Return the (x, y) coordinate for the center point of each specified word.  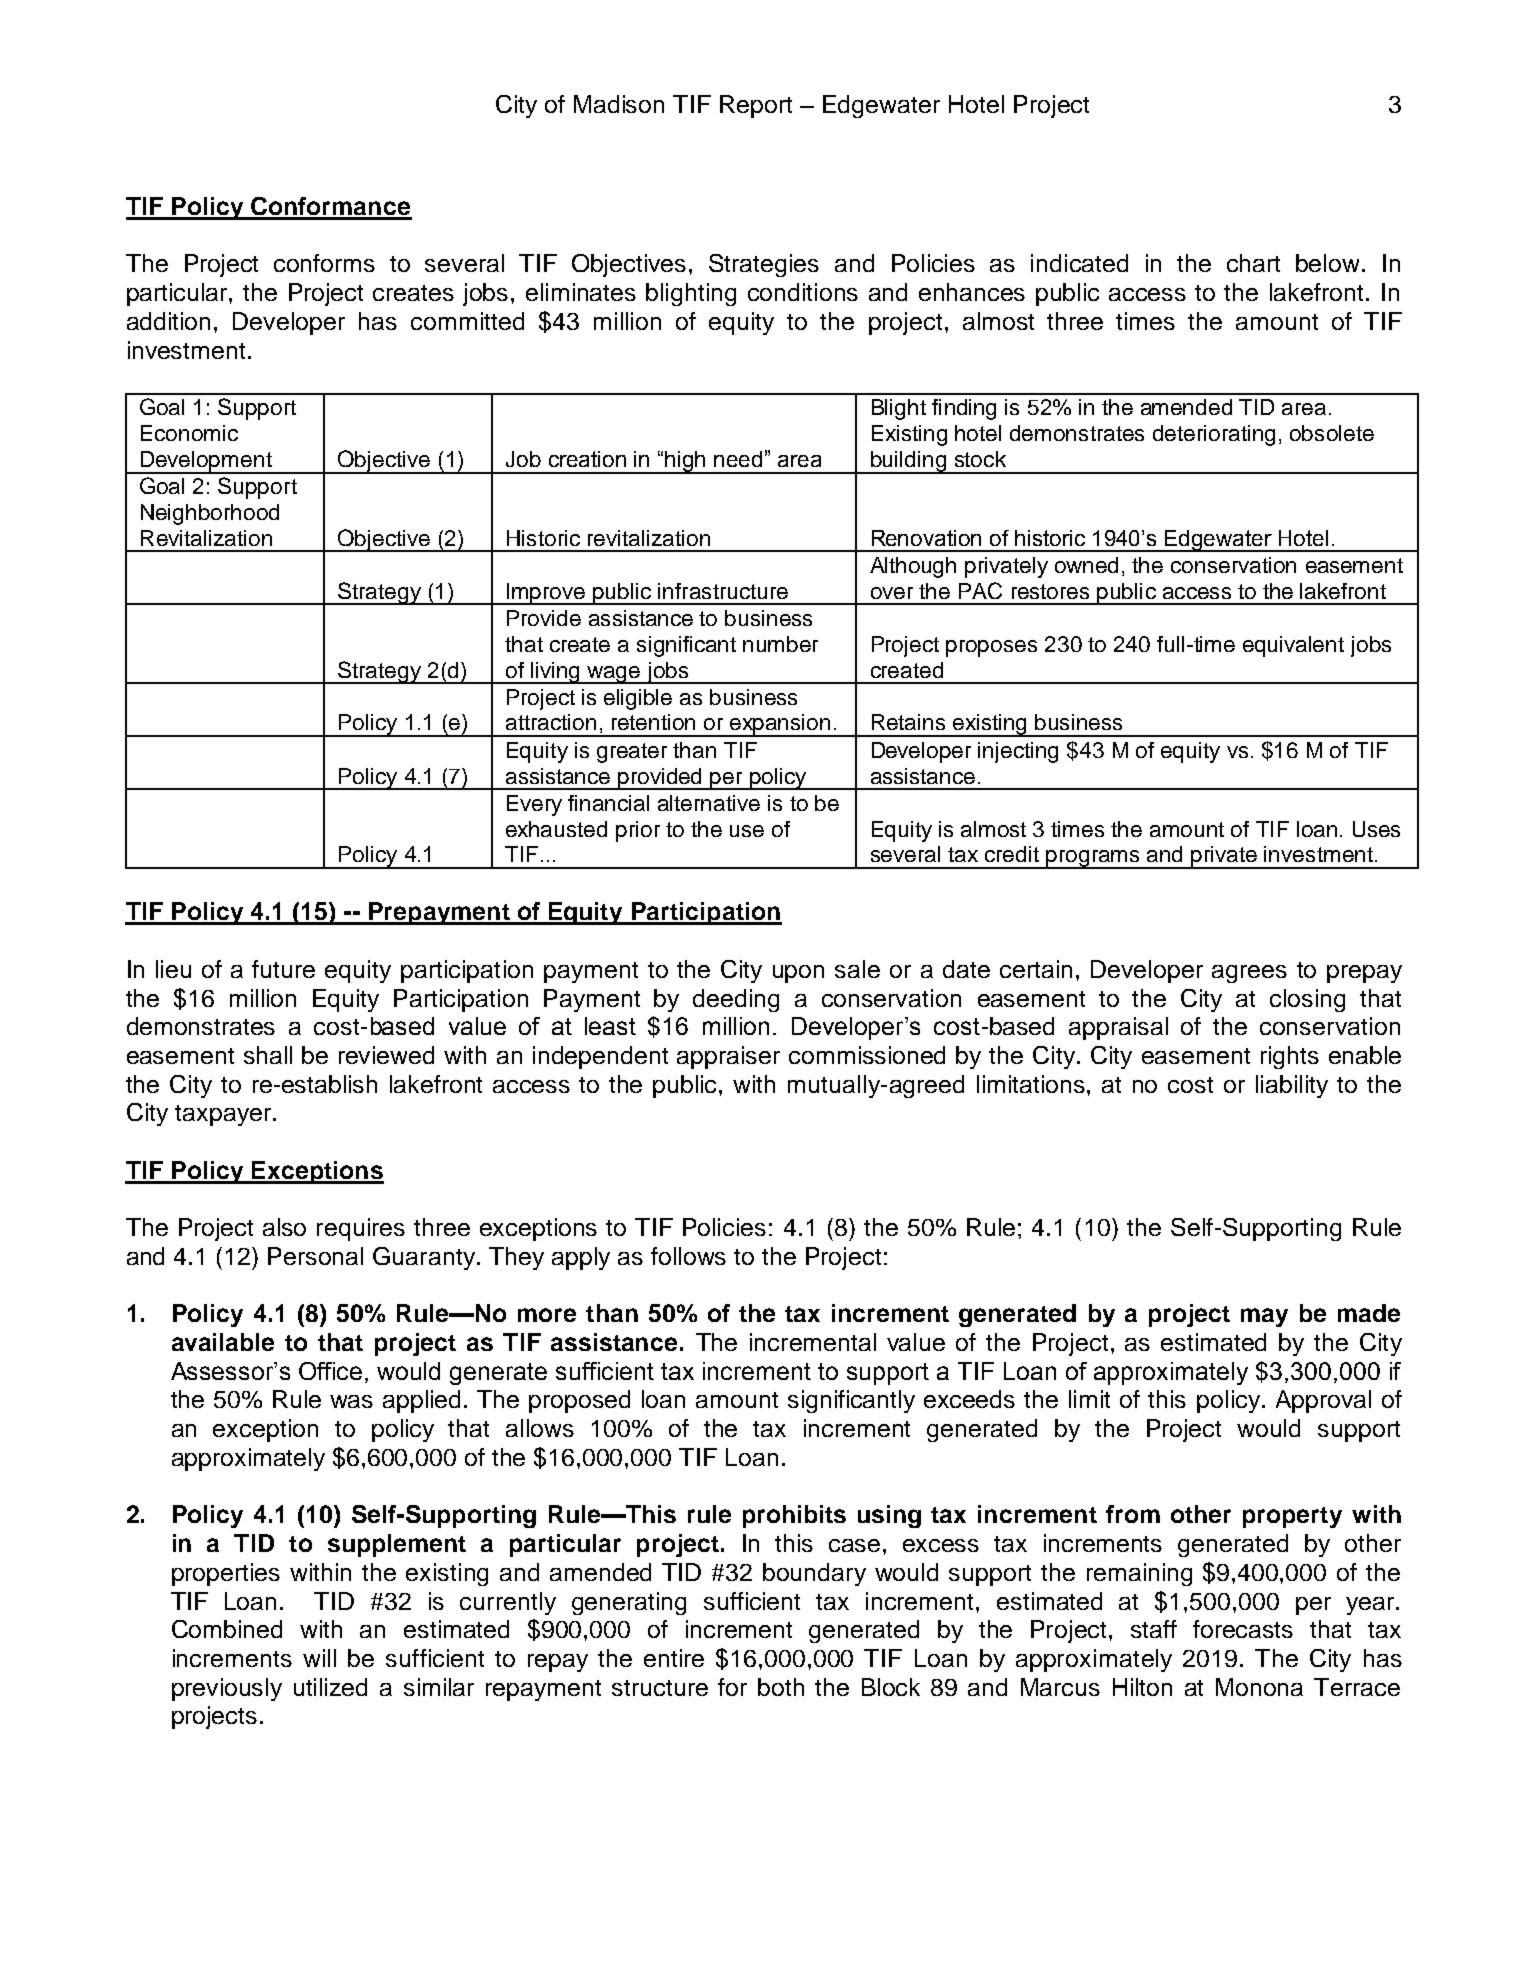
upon (798, 974)
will (319, 1658)
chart (1253, 263)
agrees (1249, 974)
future (283, 969)
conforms (324, 263)
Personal (315, 1256)
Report (756, 106)
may (1264, 1317)
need (738, 459)
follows (688, 1256)
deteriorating (1214, 435)
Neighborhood (210, 514)
